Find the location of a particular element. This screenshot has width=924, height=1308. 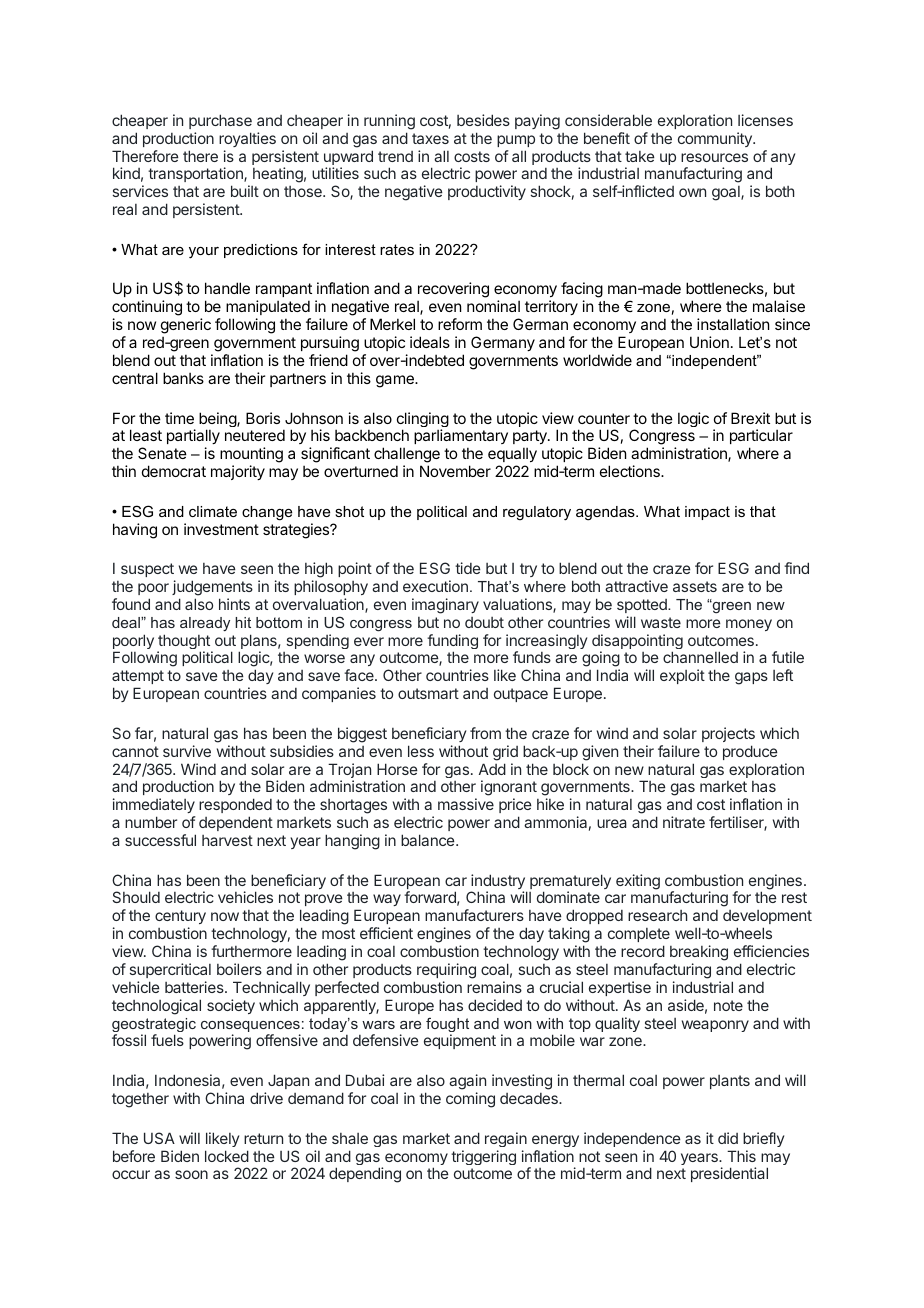

triggering is located at coordinates (483, 1157).
